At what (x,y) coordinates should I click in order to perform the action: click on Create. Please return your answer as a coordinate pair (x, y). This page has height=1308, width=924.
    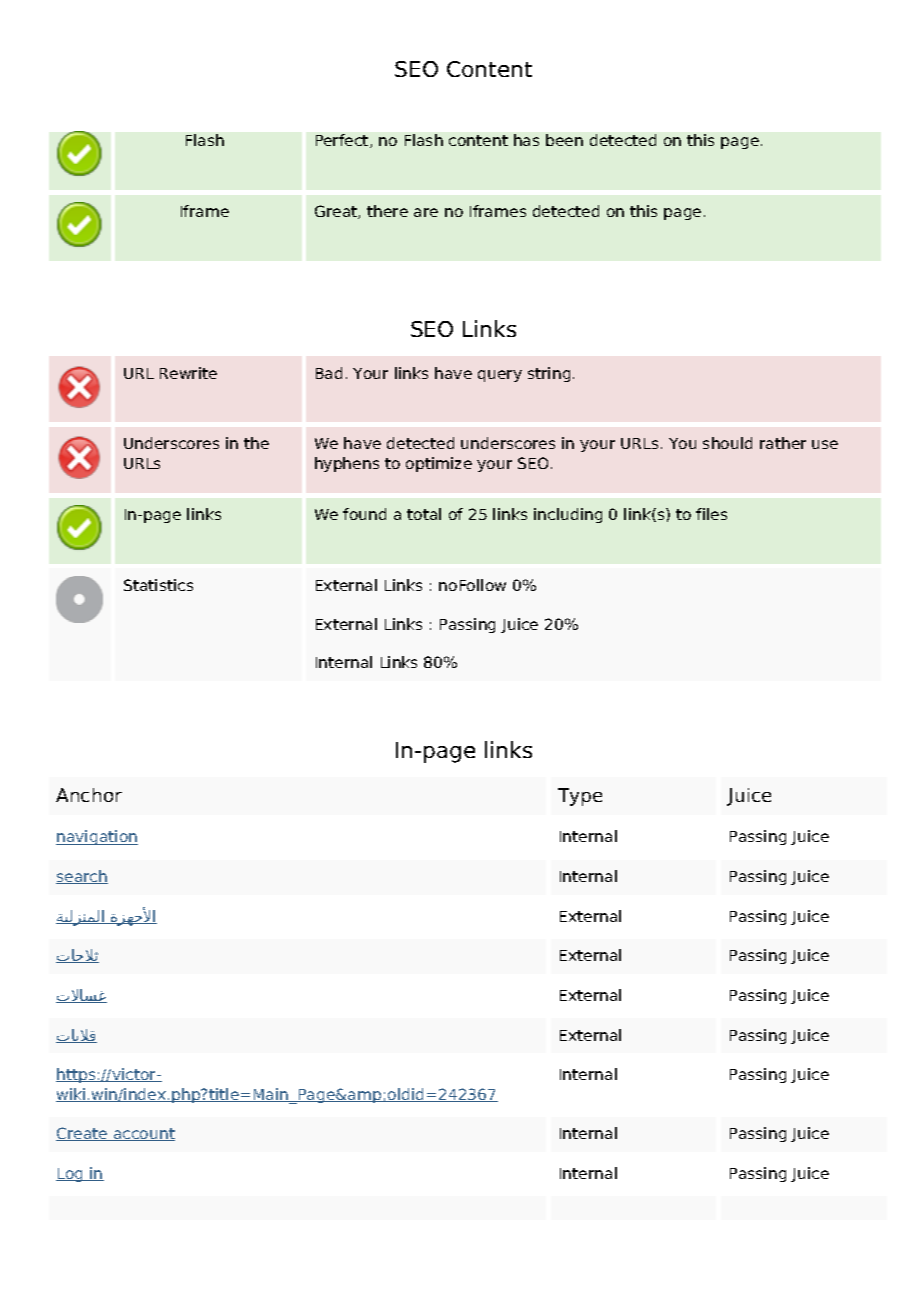
    Looking at the image, I should click on (83, 1134).
